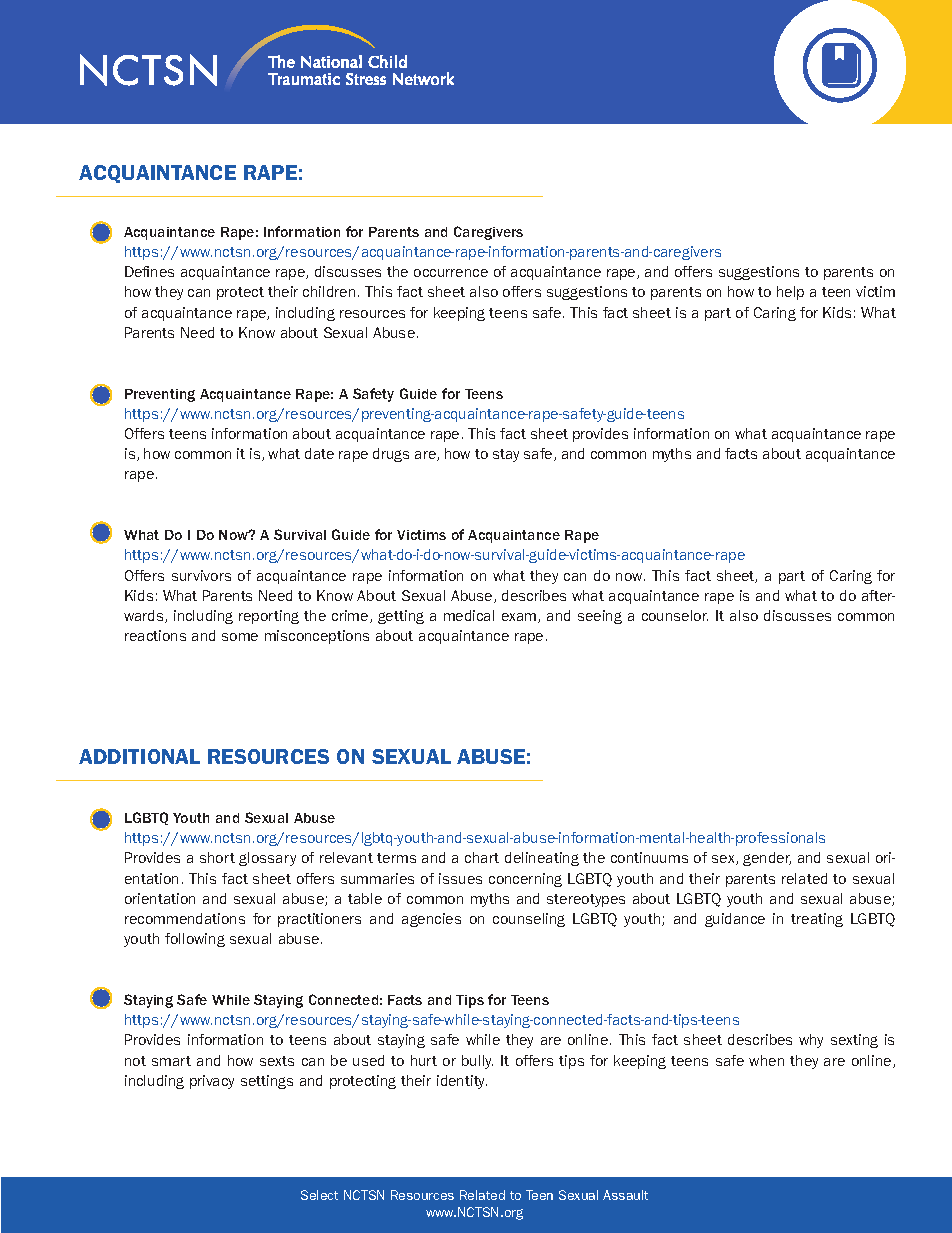 Image resolution: width=952 pixels, height=1233 pixels. Describe the element at coordinates (767, 859) in the document. I see `gender` at that location.
